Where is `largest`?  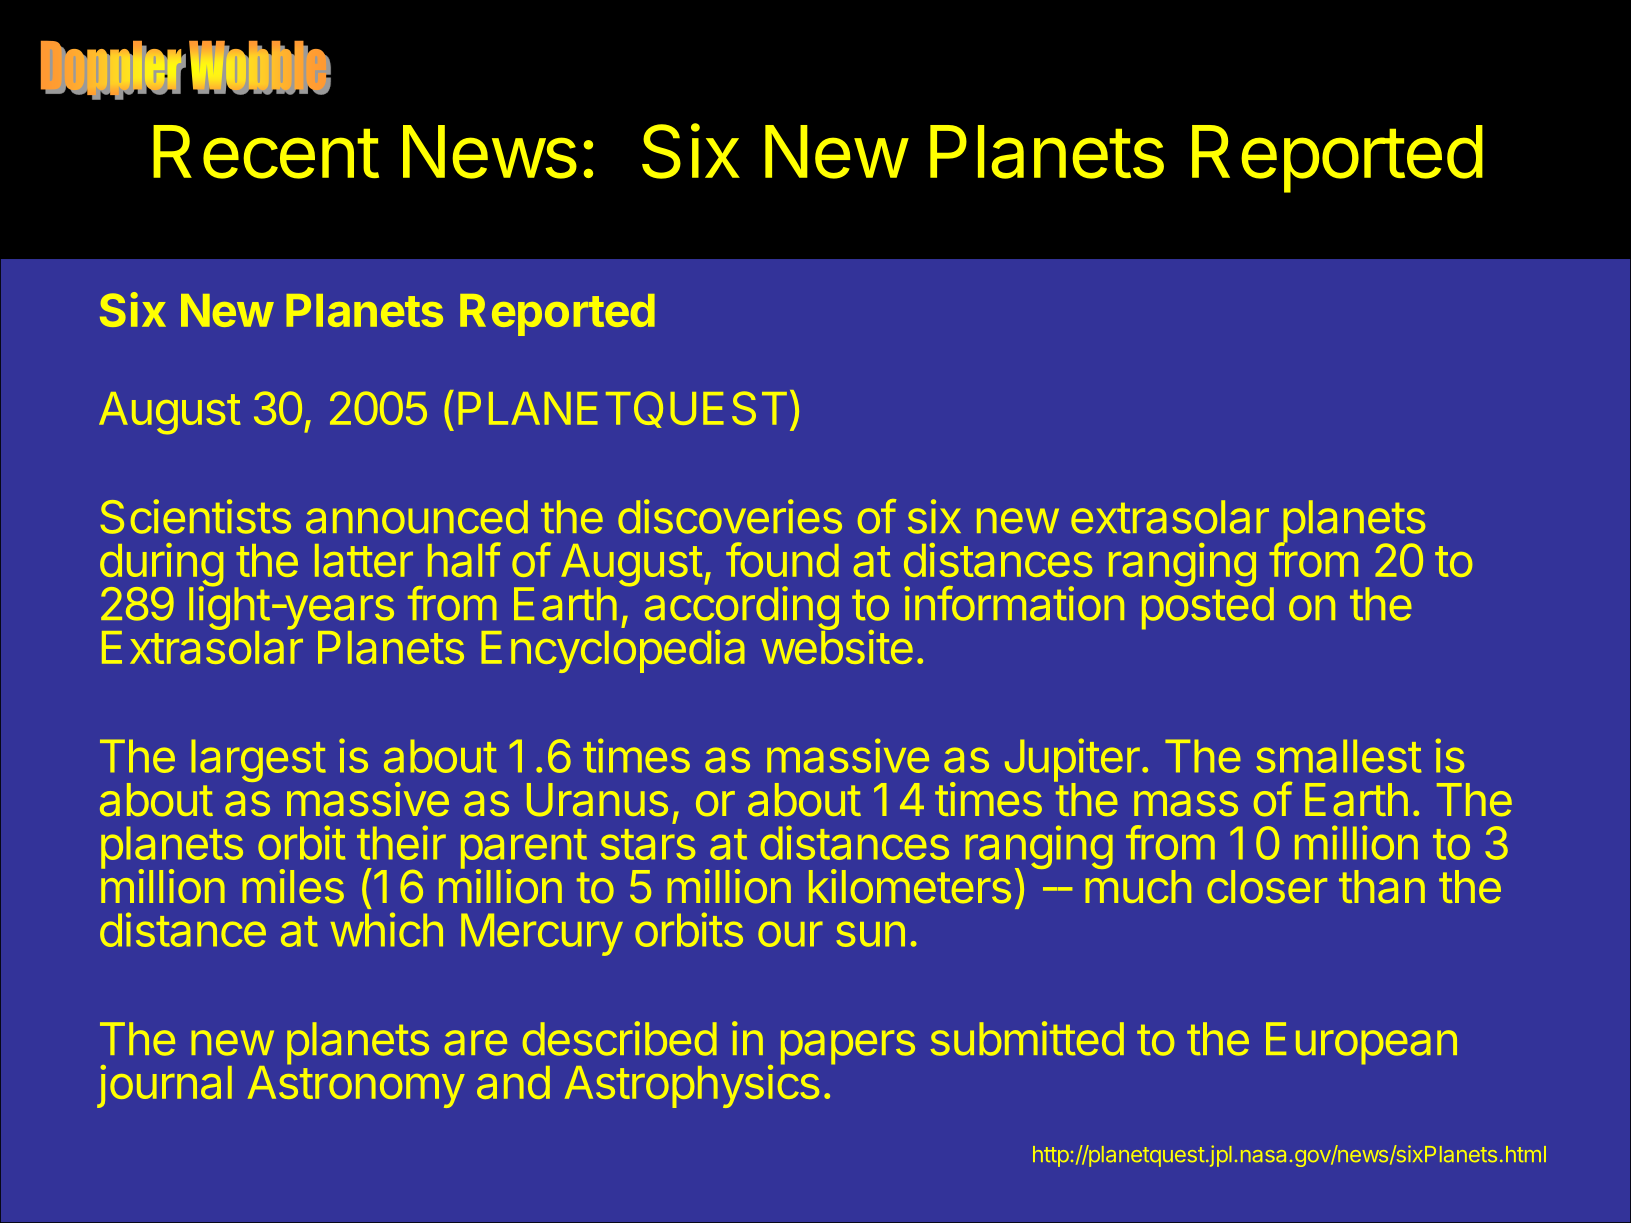 largest is located at coordinates (259, 761).
